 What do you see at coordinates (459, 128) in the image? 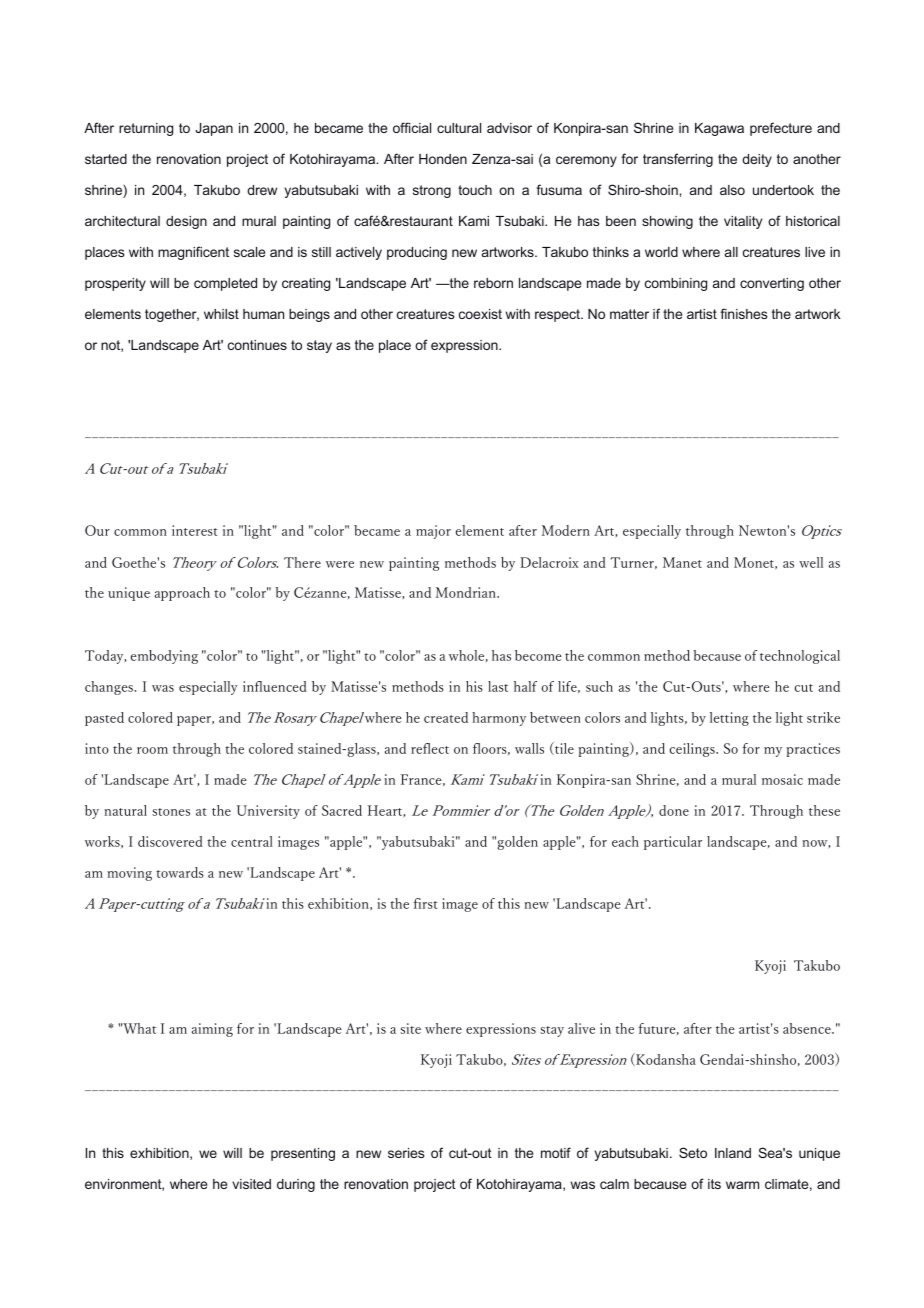
I see `cultural` at bounding box center [459, 128].
